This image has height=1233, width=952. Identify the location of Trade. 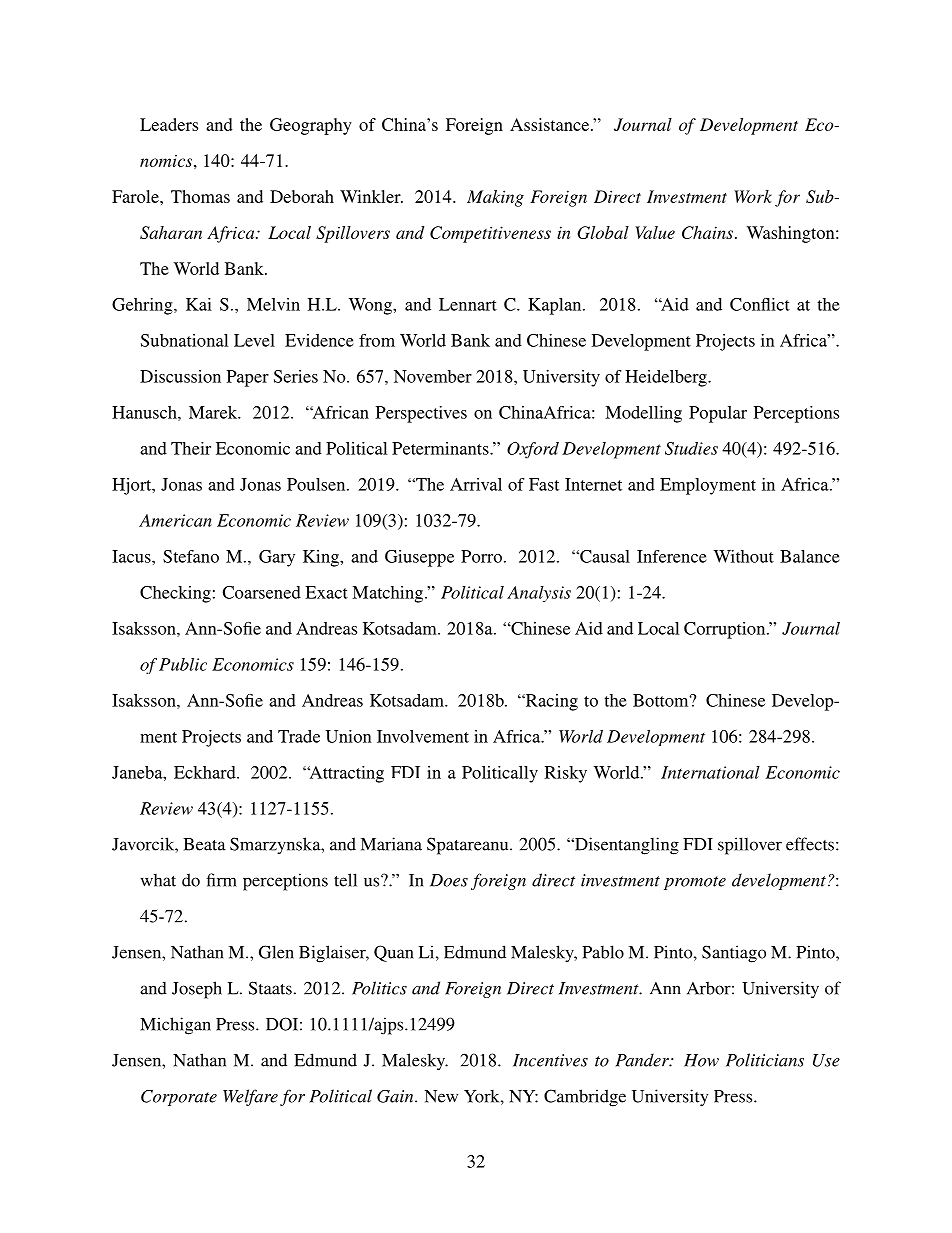
(299, 736).
